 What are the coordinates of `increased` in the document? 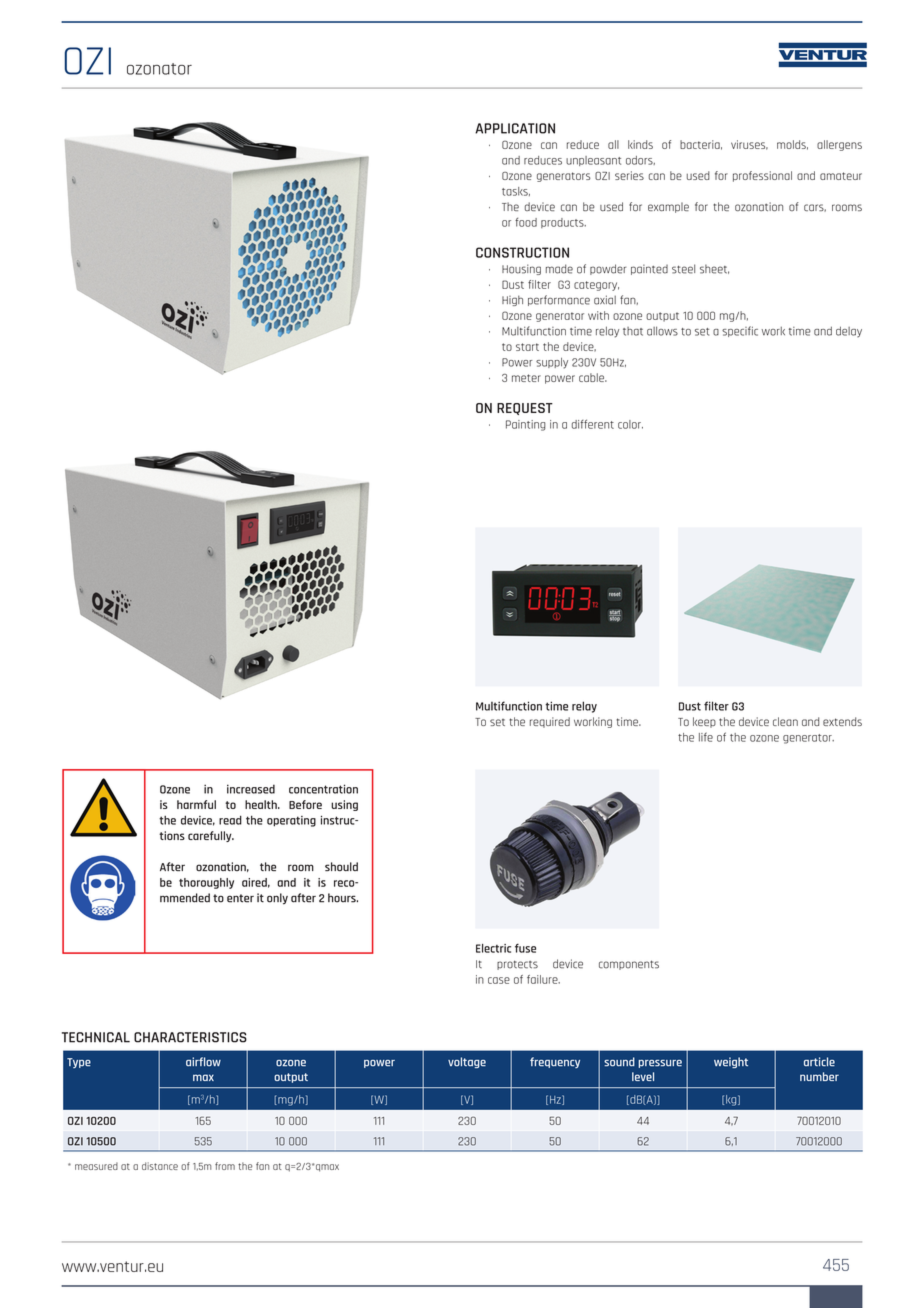 It's located at (251, 789).
